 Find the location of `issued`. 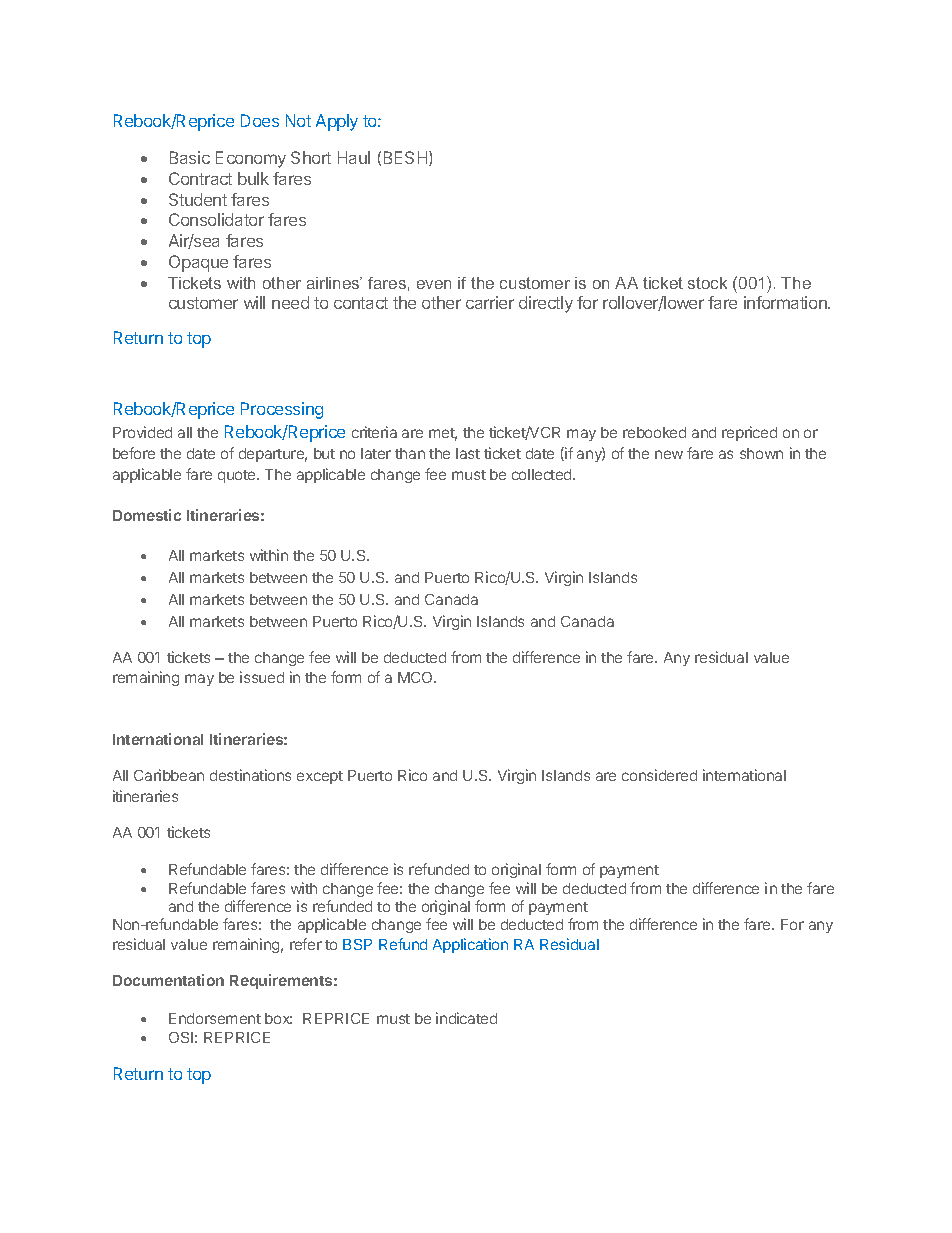

issued is located at coordinates (262, 677).
